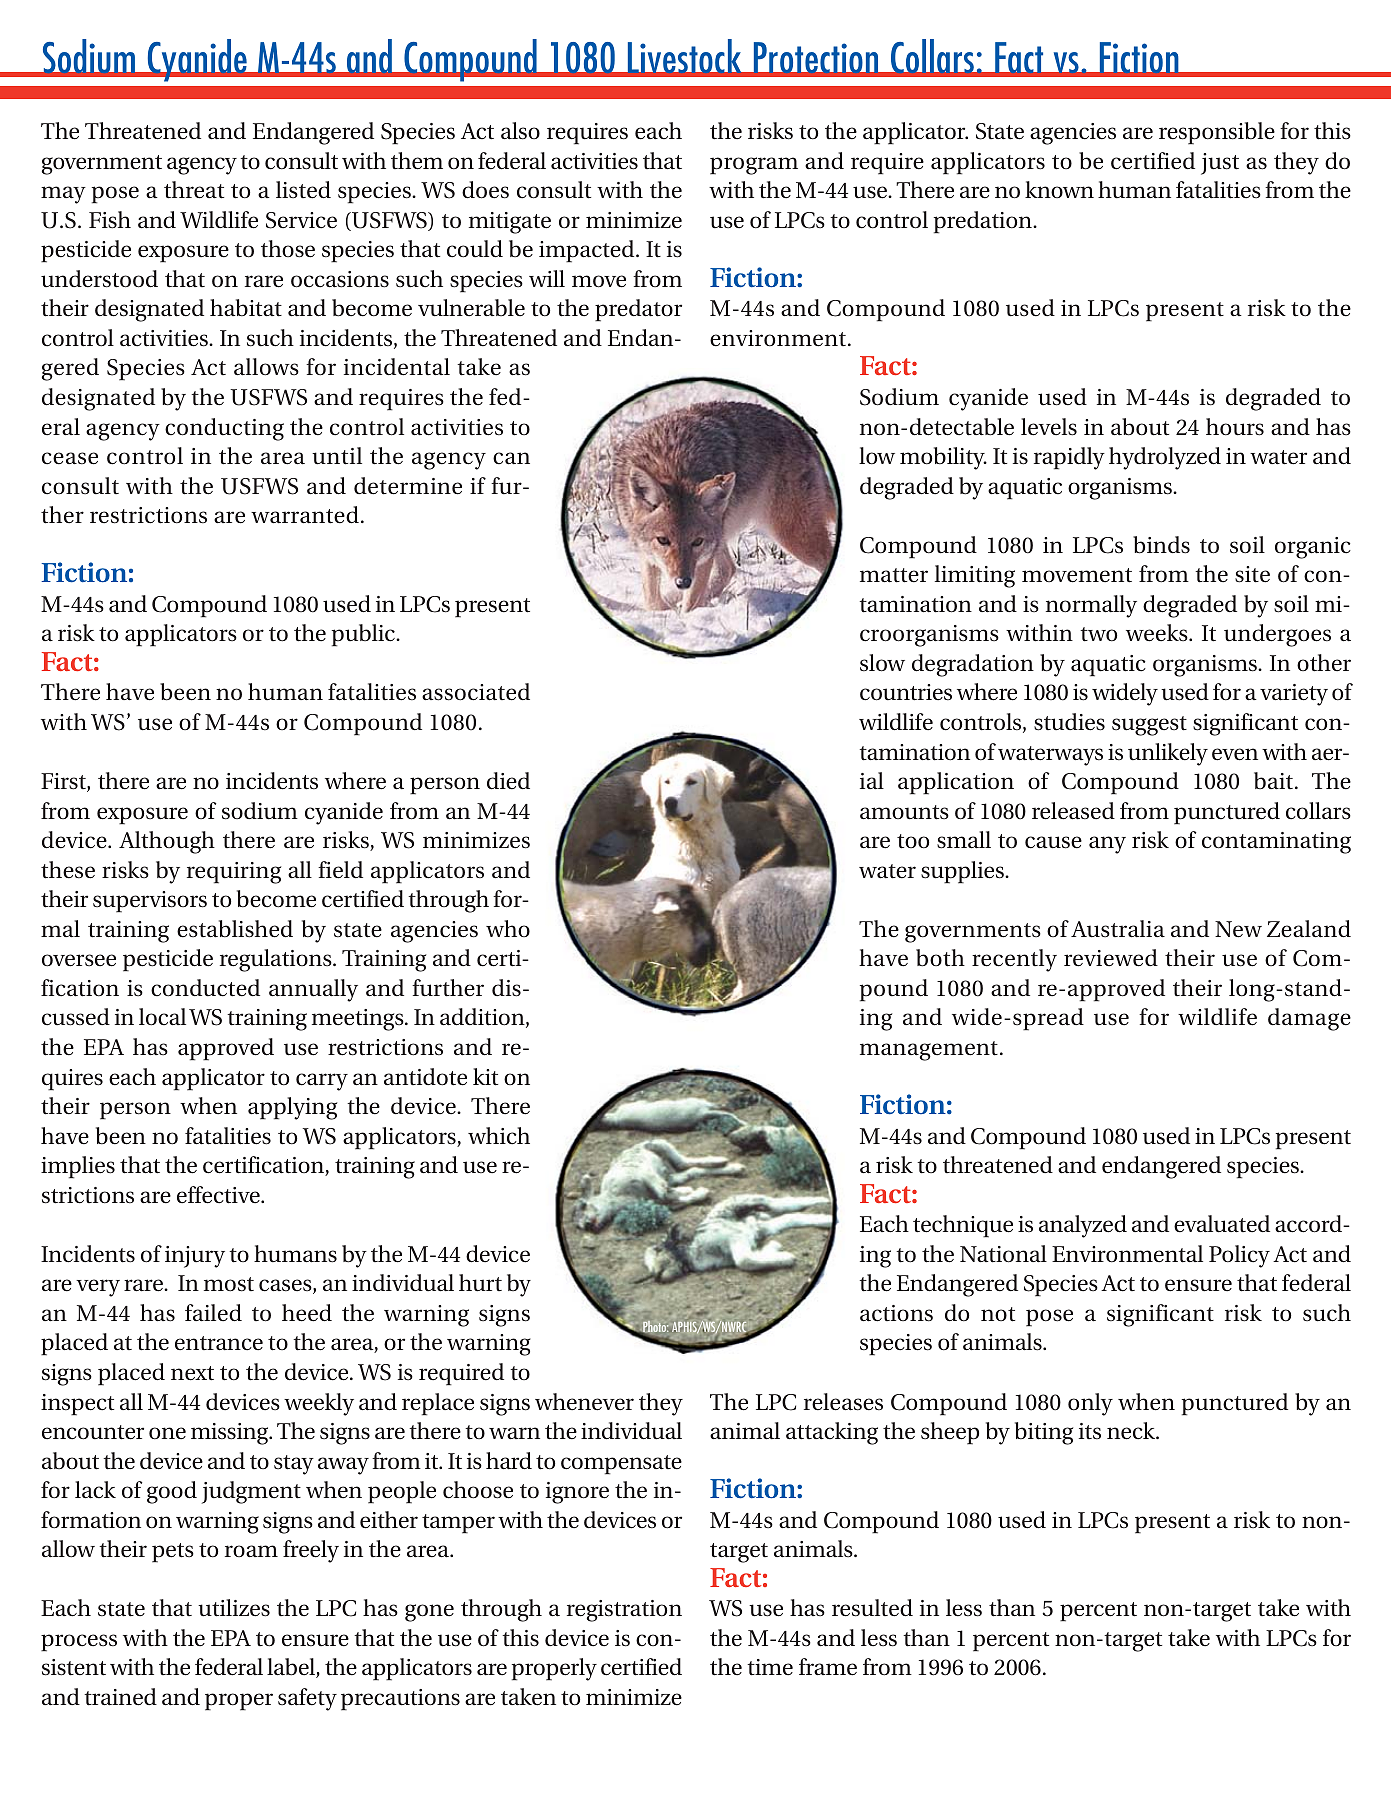 This screenshot has width=1391, height=1800. Describe the element at coordinates (1107, 845) in the screenshot. I see `any` at that location.
